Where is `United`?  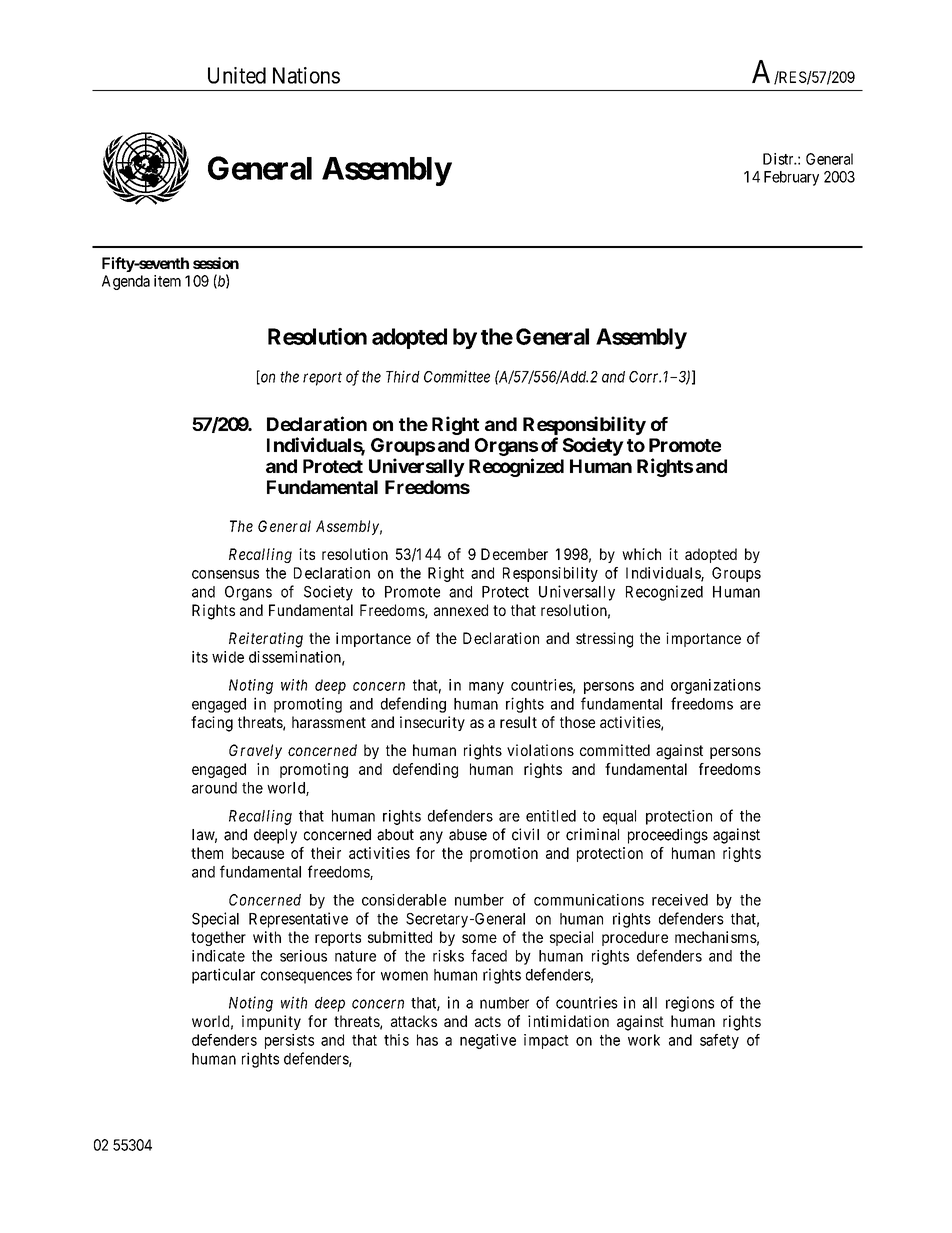 United is located at coordinates (237, 75).
